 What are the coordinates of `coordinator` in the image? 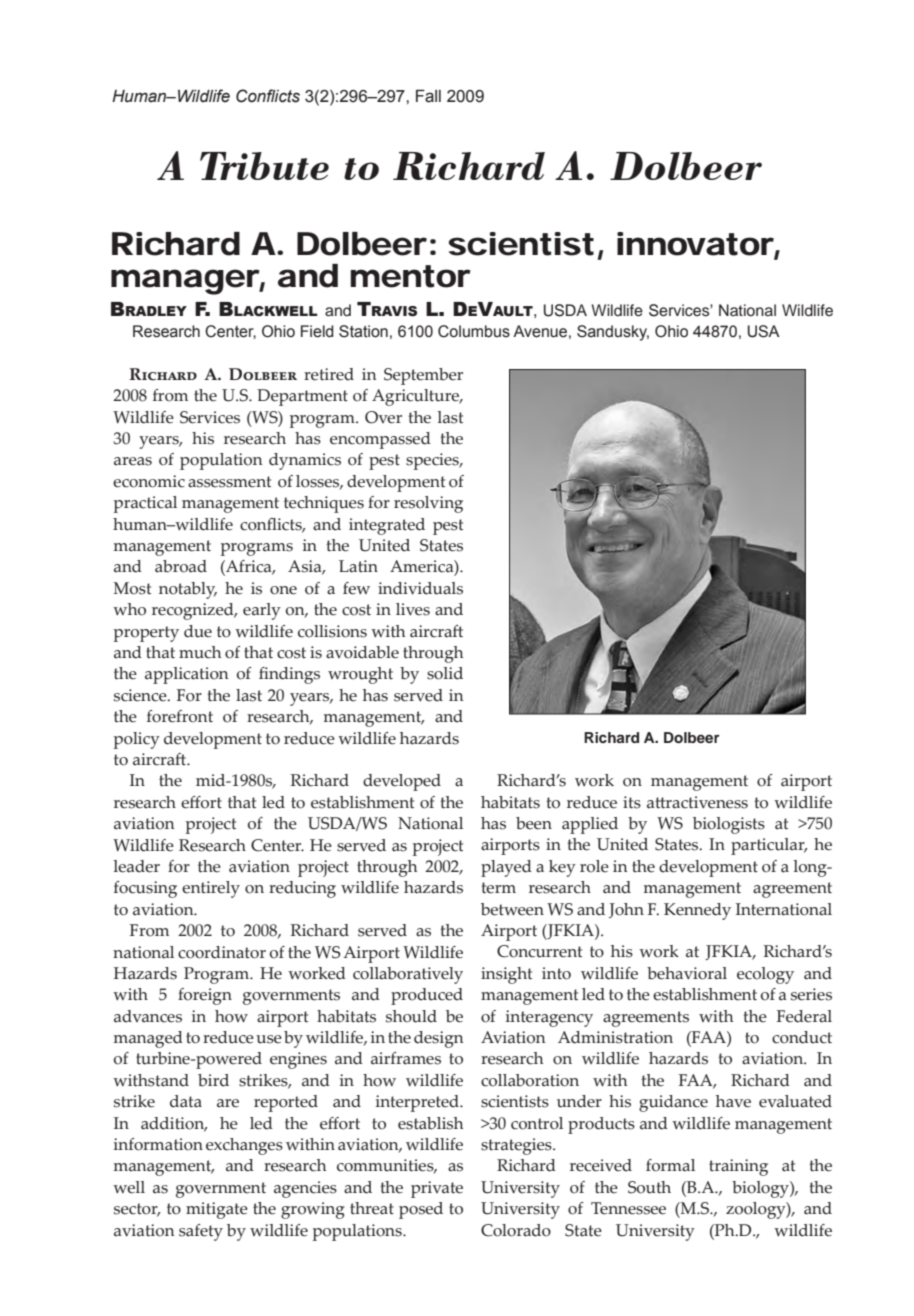 It's located at (222, 952).
